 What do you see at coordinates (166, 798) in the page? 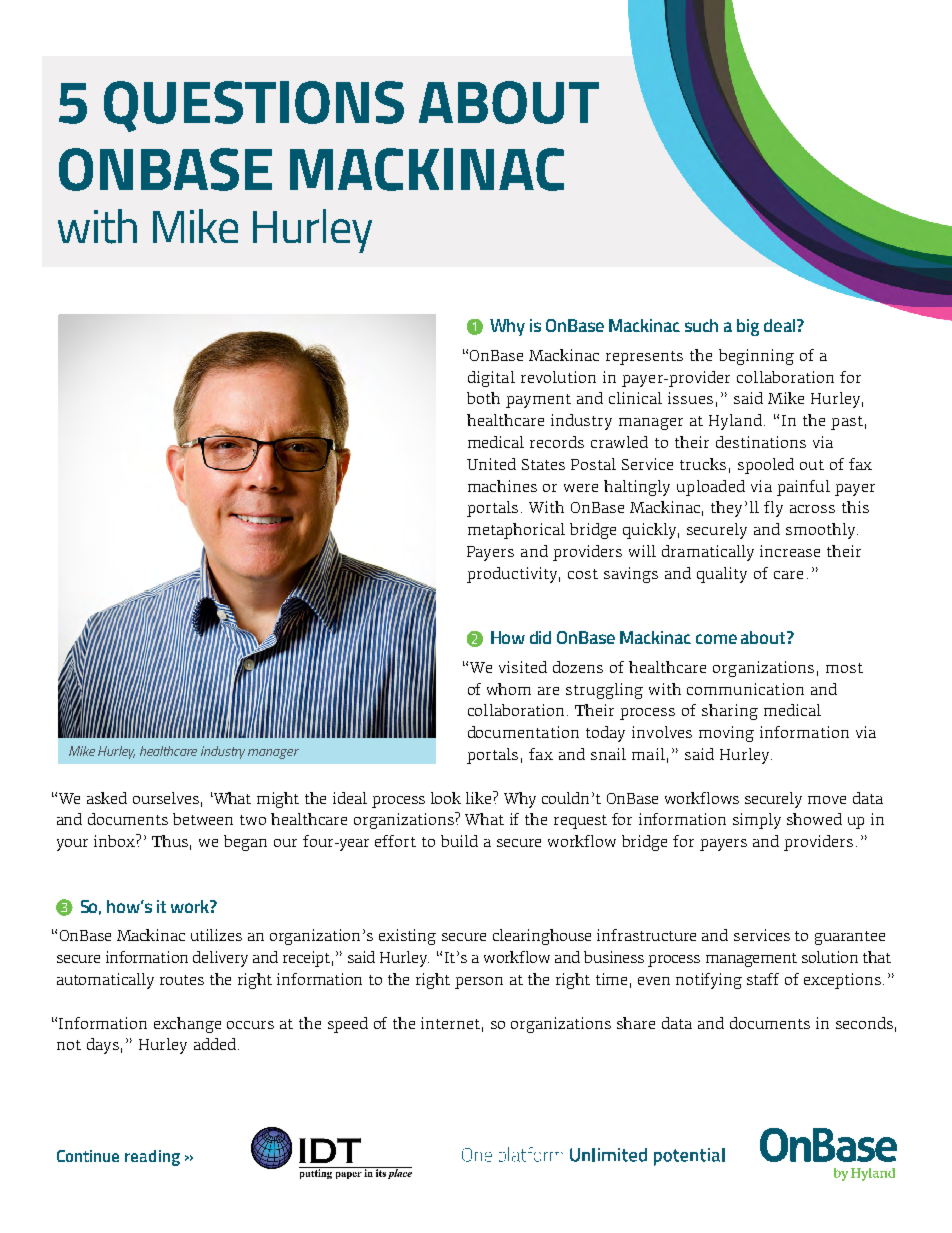
I see `ourselves` at bounding box center [166, 798].
